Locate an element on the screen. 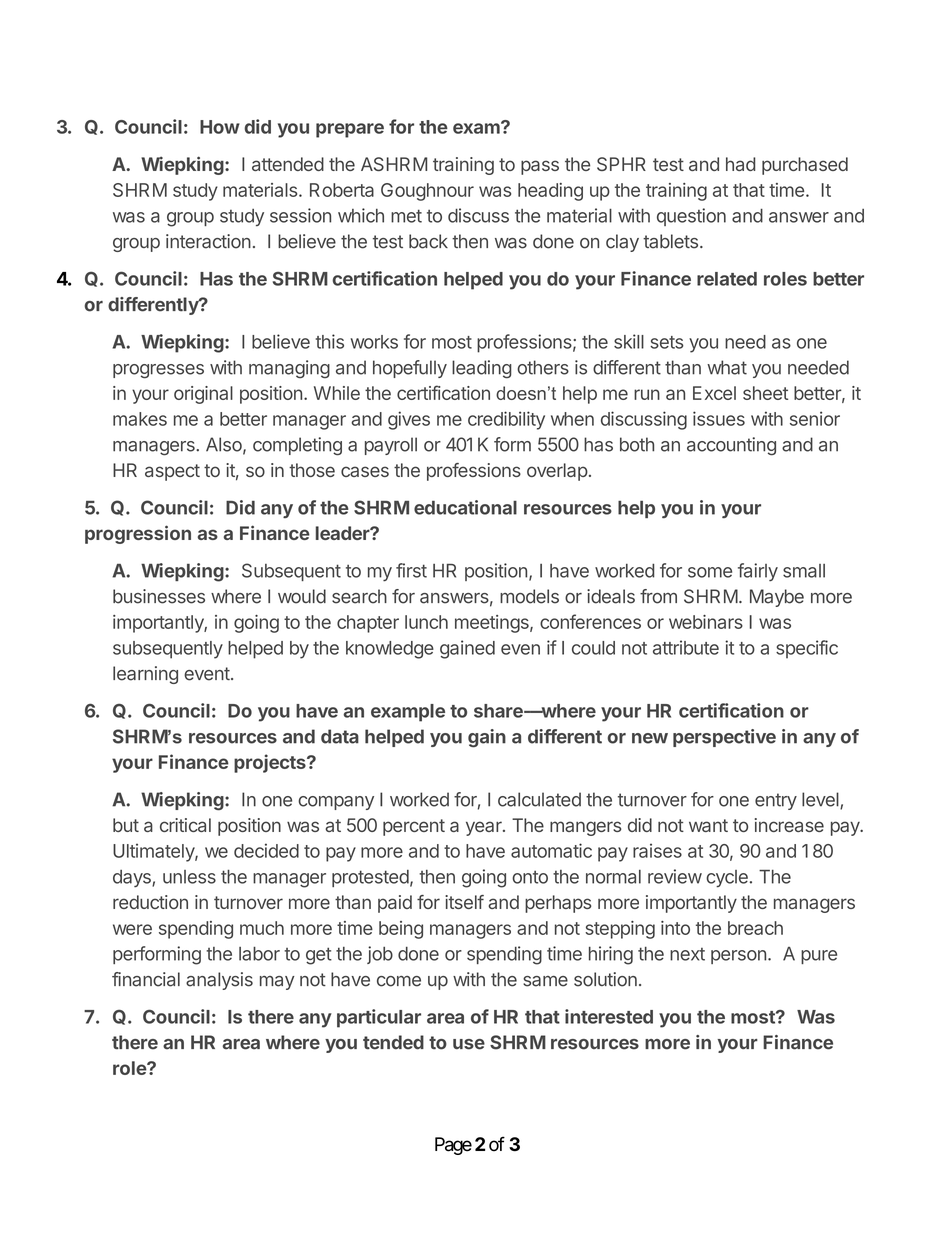 The image size is (952, 1233). itself is located at coordinates (464, 902).
